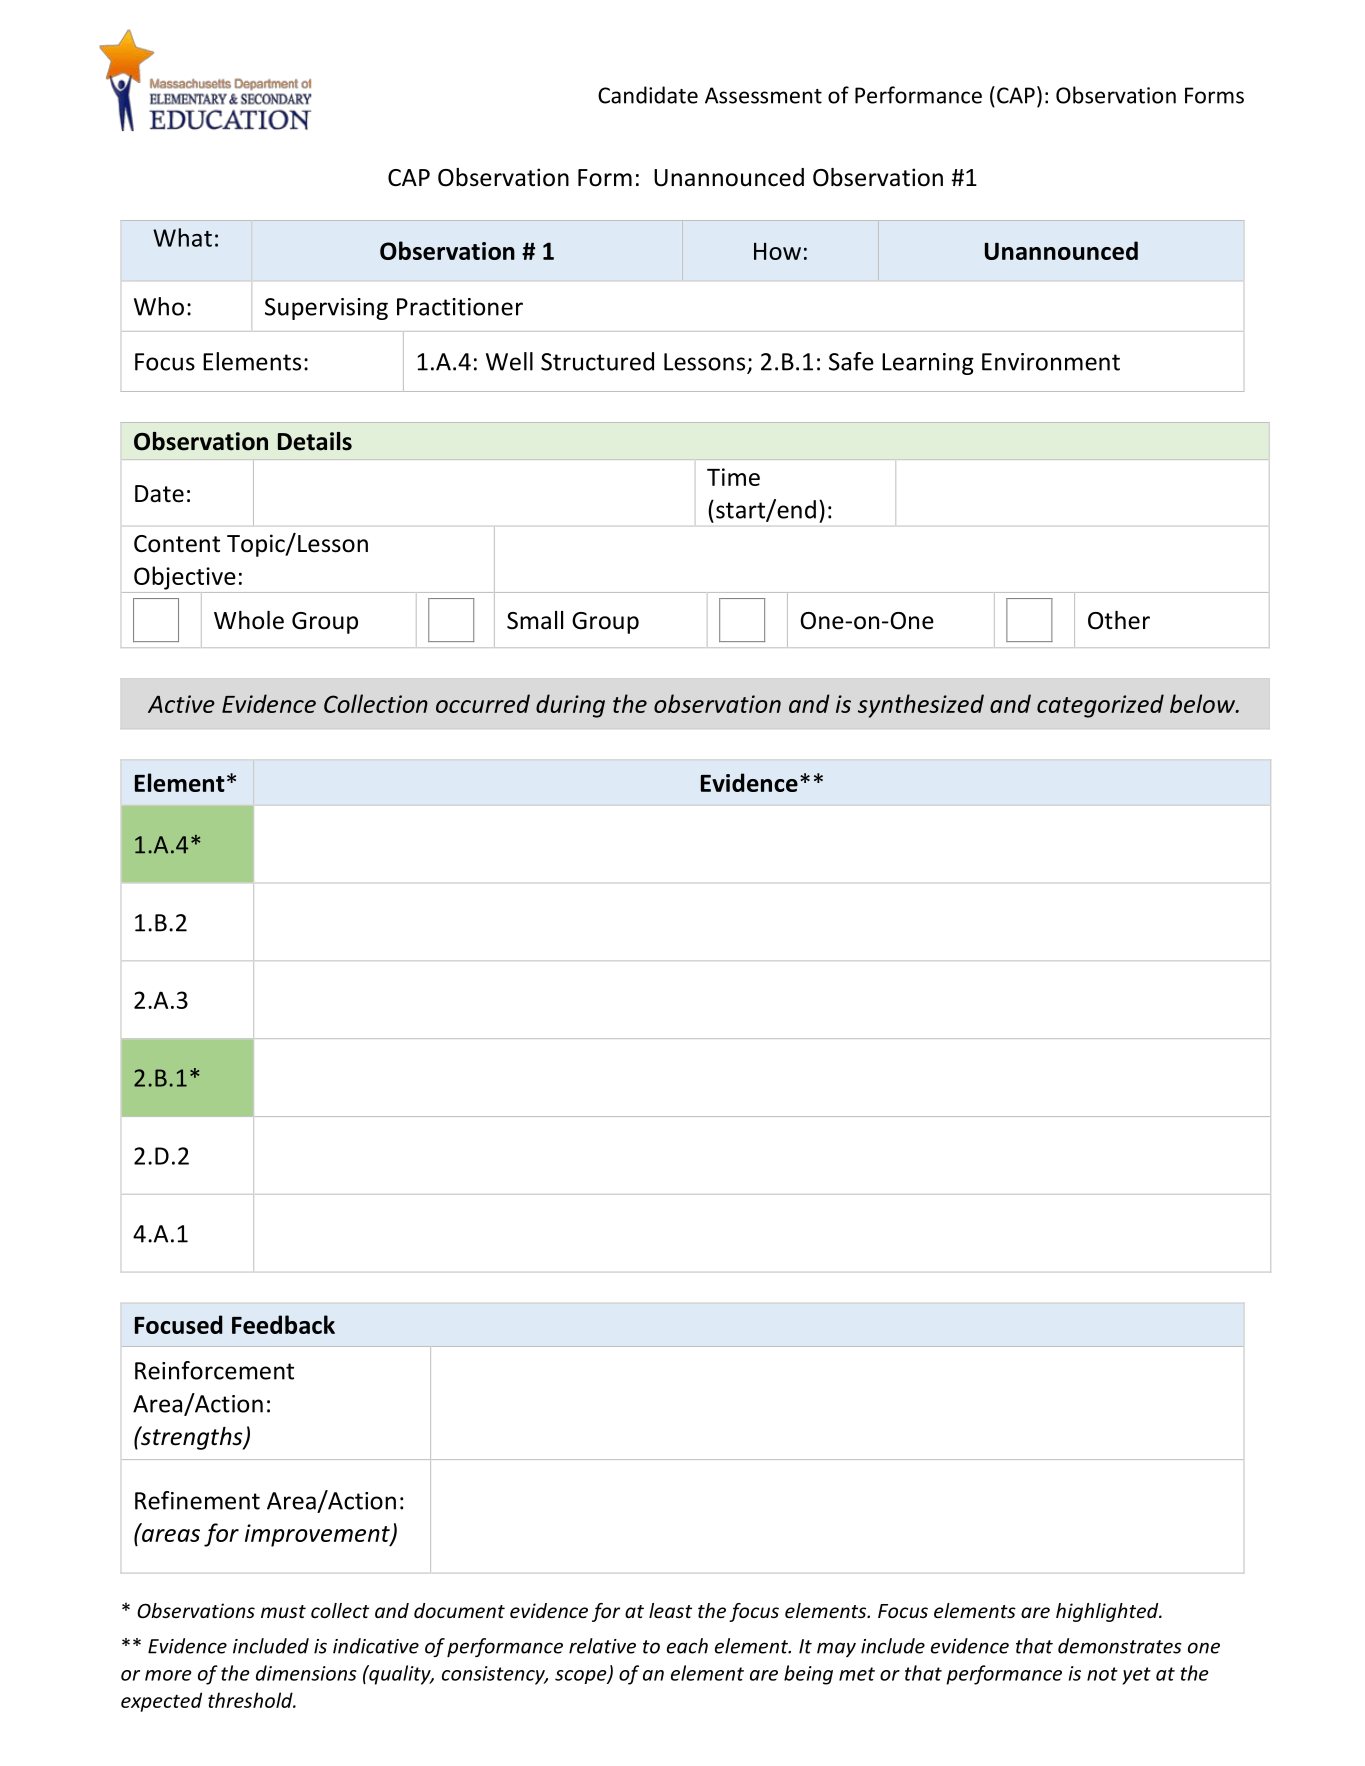 The width and height of the screenshot is (1365, 1766). Describe the element at coordinates (182, 237) in the screenshot. I see `What` at that location.
